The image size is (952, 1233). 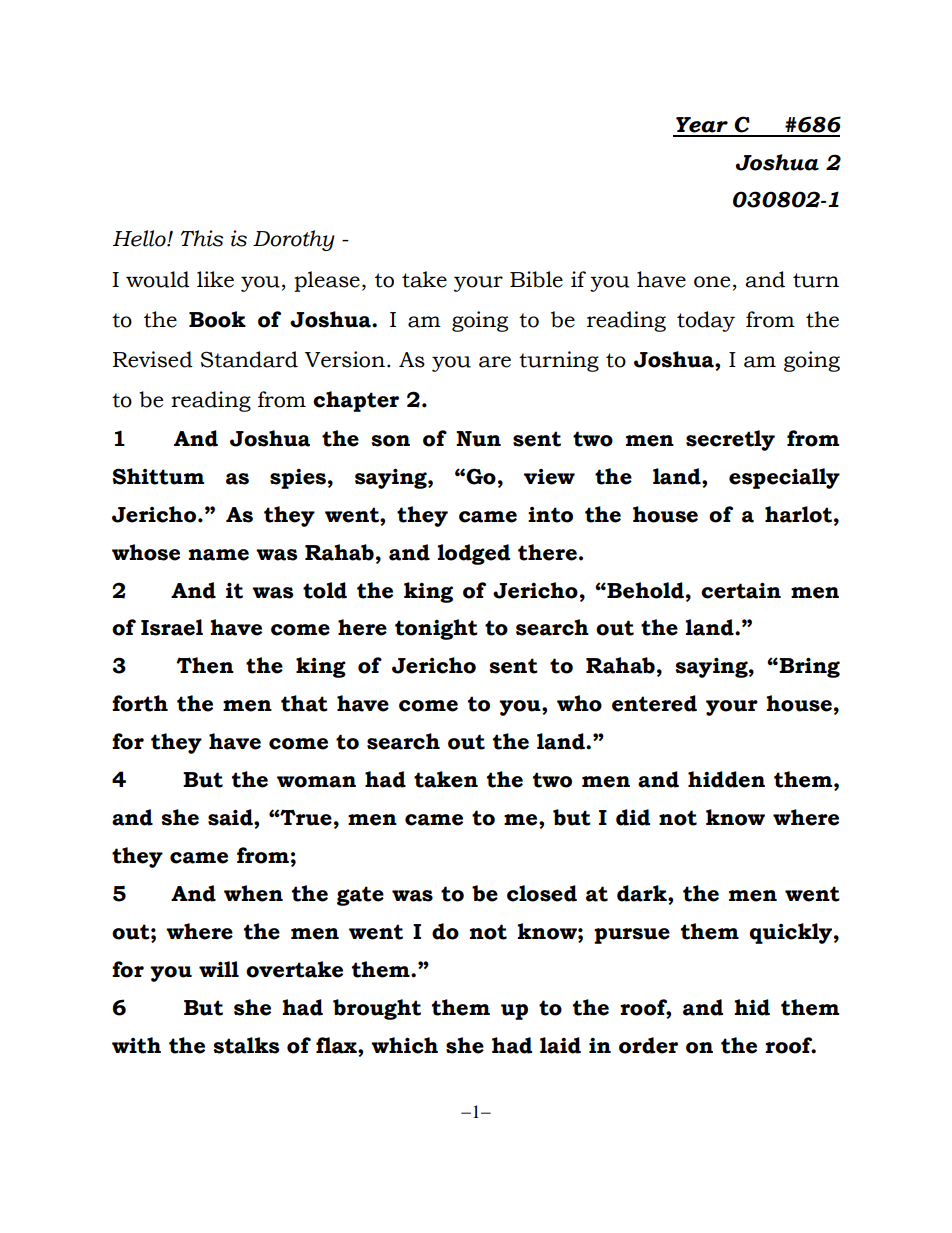 What do you see at coordinates (726, 779) in the screenshot?
I see `hidden` at bounding box center [726, 779].
